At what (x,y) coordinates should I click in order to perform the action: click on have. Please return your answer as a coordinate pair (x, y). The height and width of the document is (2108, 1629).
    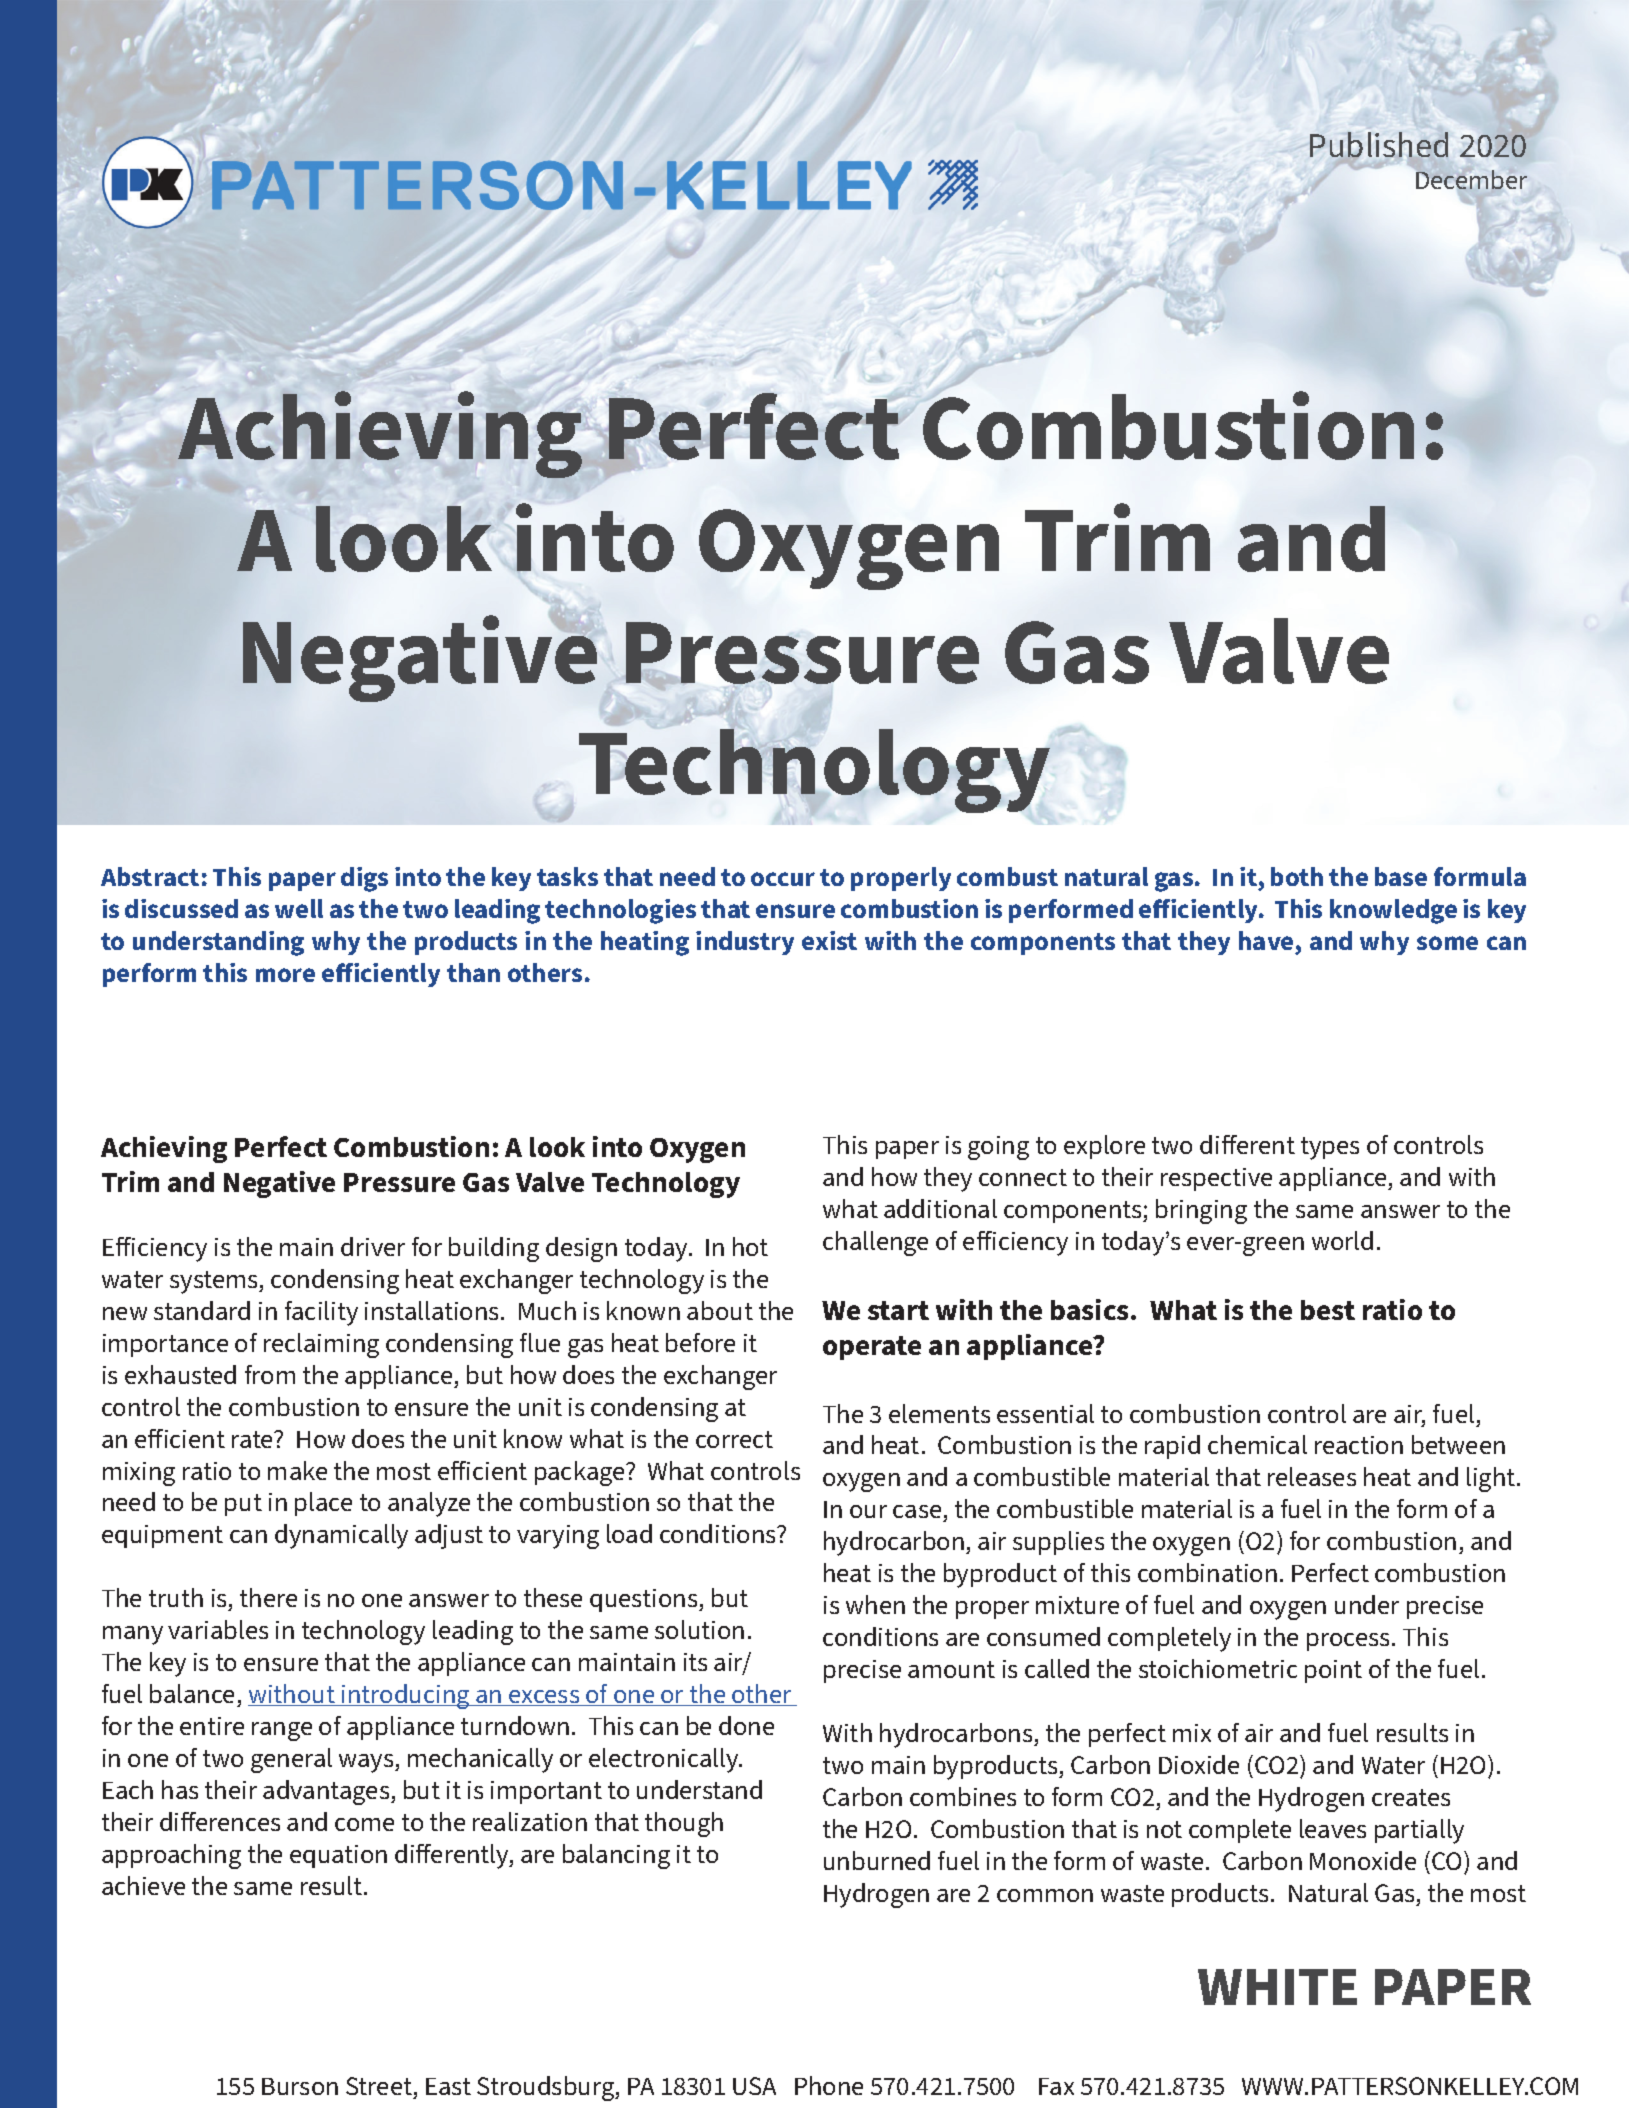
    Looking at the image, I should click on (1267, 942).
